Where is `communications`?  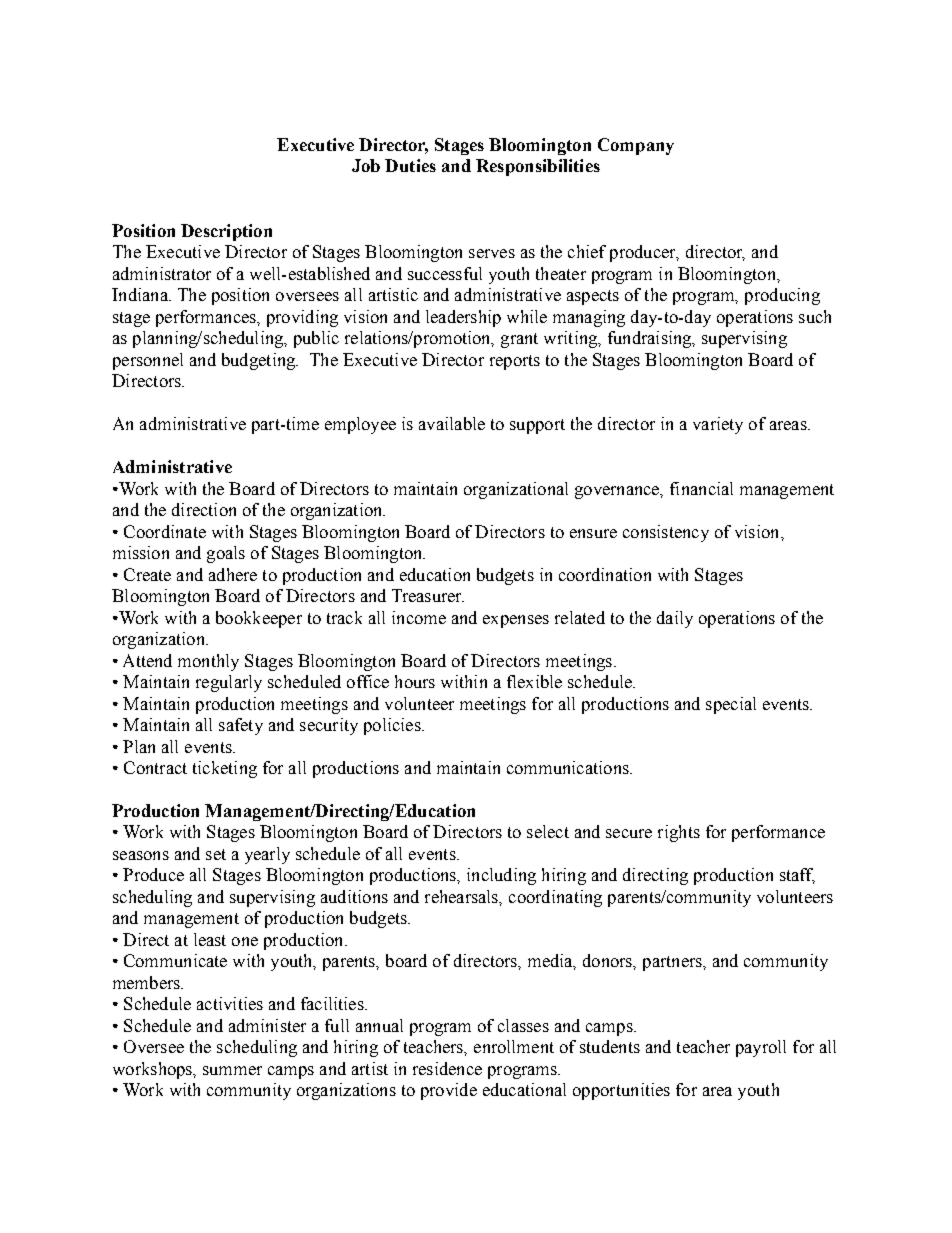
communications is located at coordinates (569, 767).
